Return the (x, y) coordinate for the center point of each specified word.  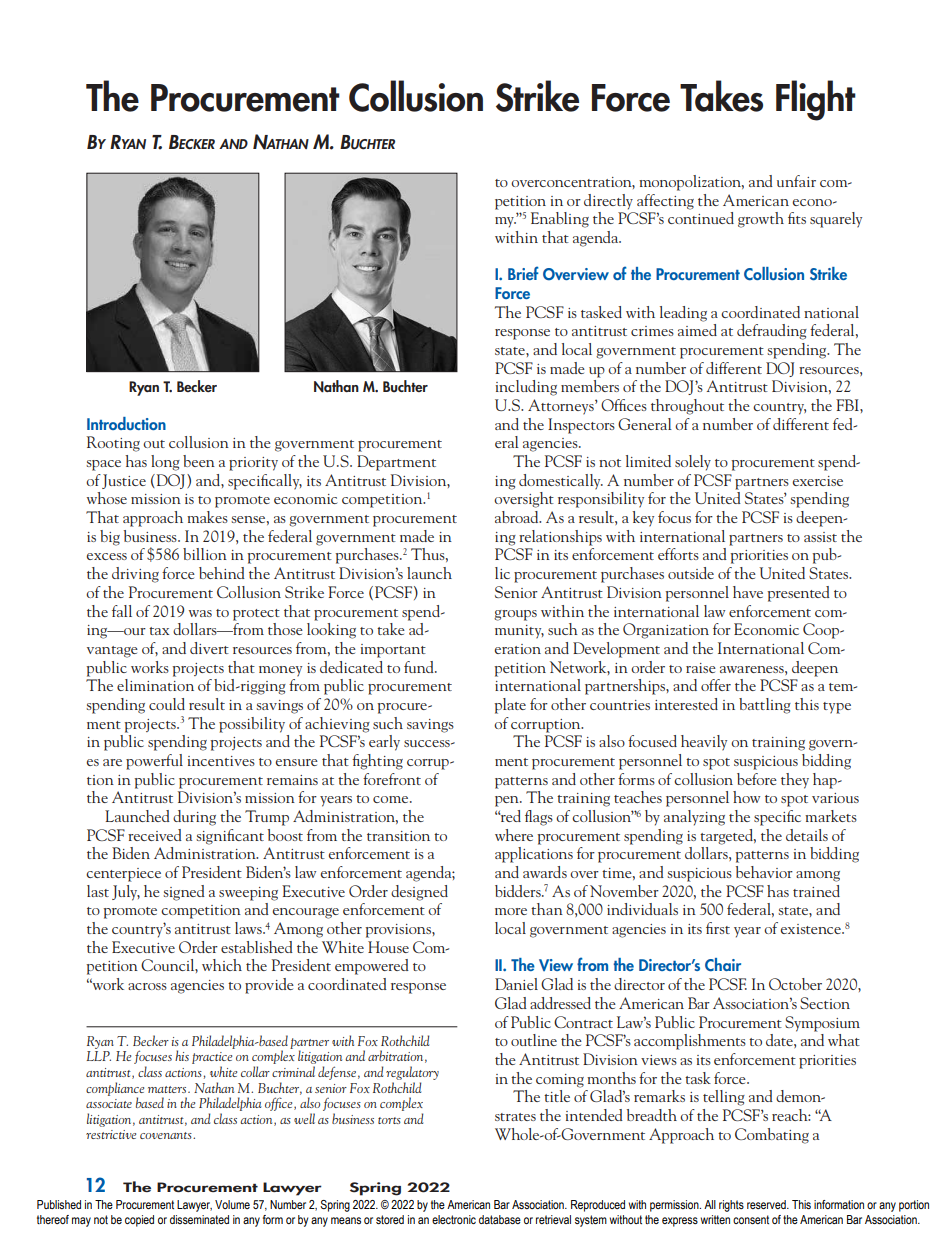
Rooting (113, 444)
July (126, 893)
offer (716, 685)
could (167, 704)
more (511, 911)
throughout (687, 407)
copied (139, 1221)
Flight (816, 100)
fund (420, 667)
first (718, 928)
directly (608, 202)
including (526, 388)
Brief (523, 273)
